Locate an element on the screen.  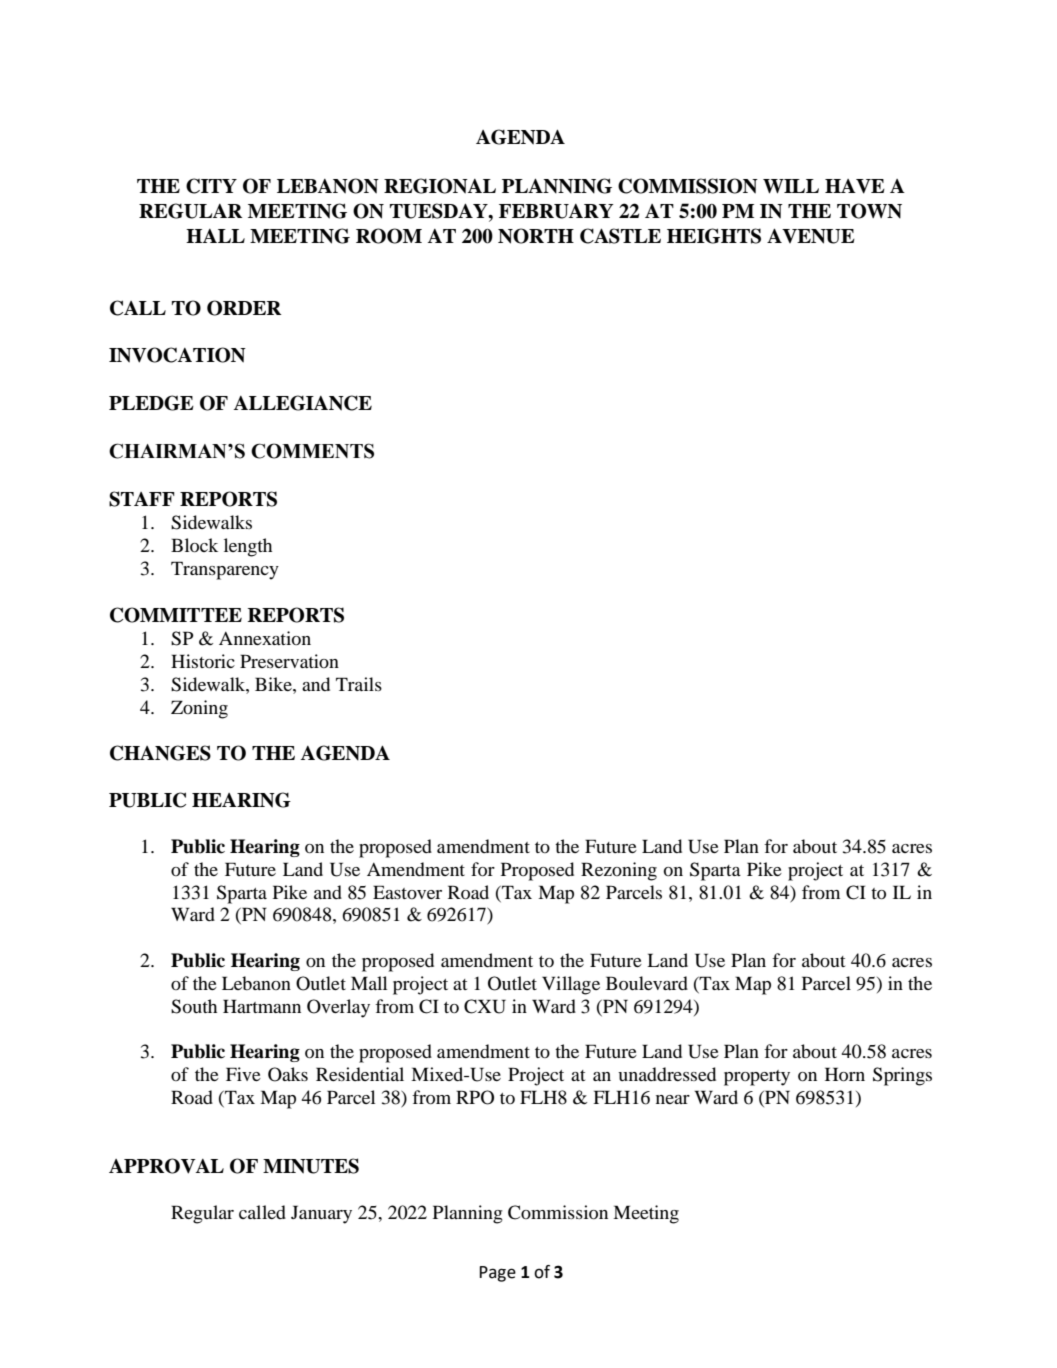
CHANGES is located at coordinates (160, 753).
